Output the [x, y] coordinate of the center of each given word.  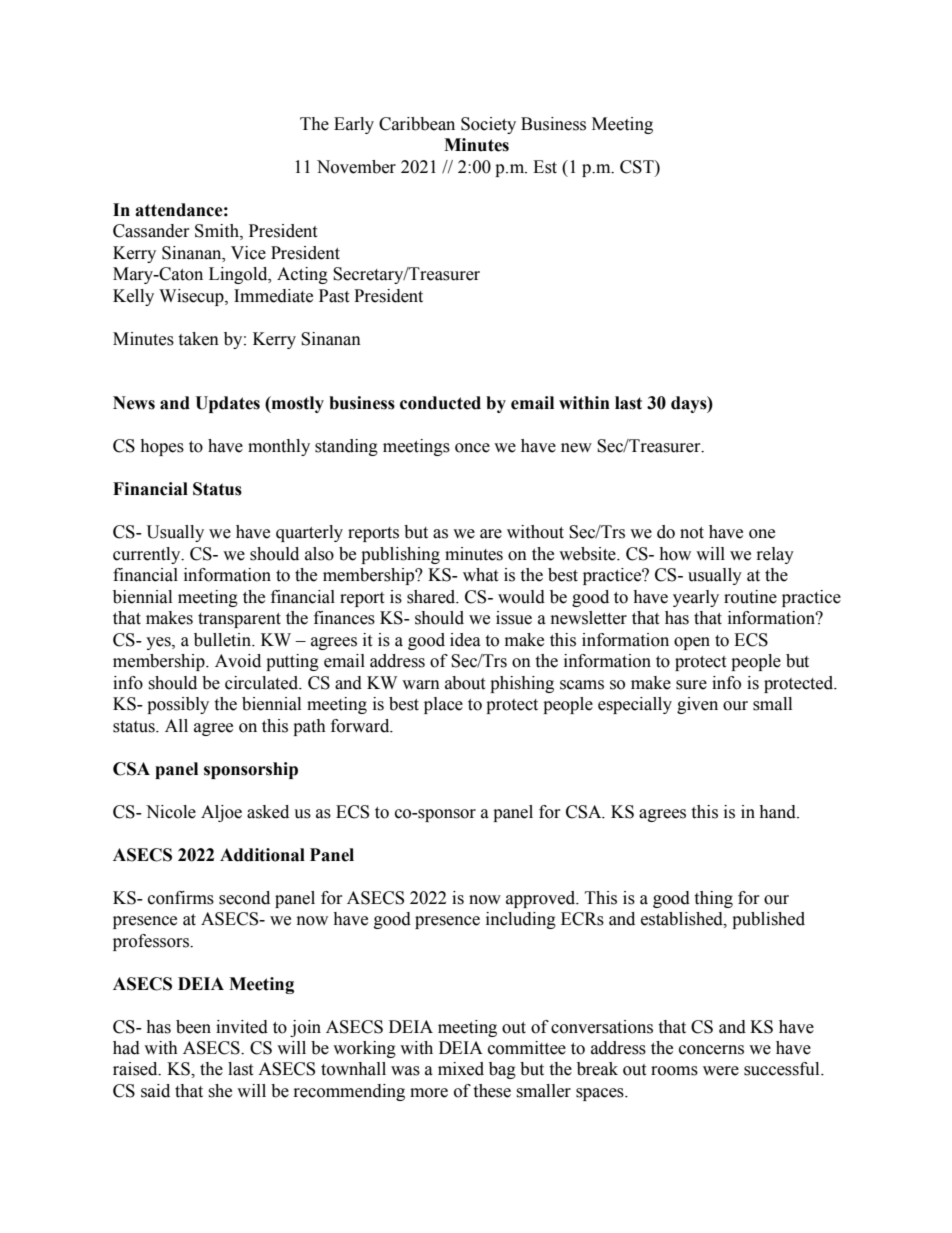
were [721, 1071]
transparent [239, 620]
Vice [248, 253]
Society [488, 125]
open [692, 643]
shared [432, 597]
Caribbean [417, 124]
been [193, 1027]
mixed [461, 1069]
